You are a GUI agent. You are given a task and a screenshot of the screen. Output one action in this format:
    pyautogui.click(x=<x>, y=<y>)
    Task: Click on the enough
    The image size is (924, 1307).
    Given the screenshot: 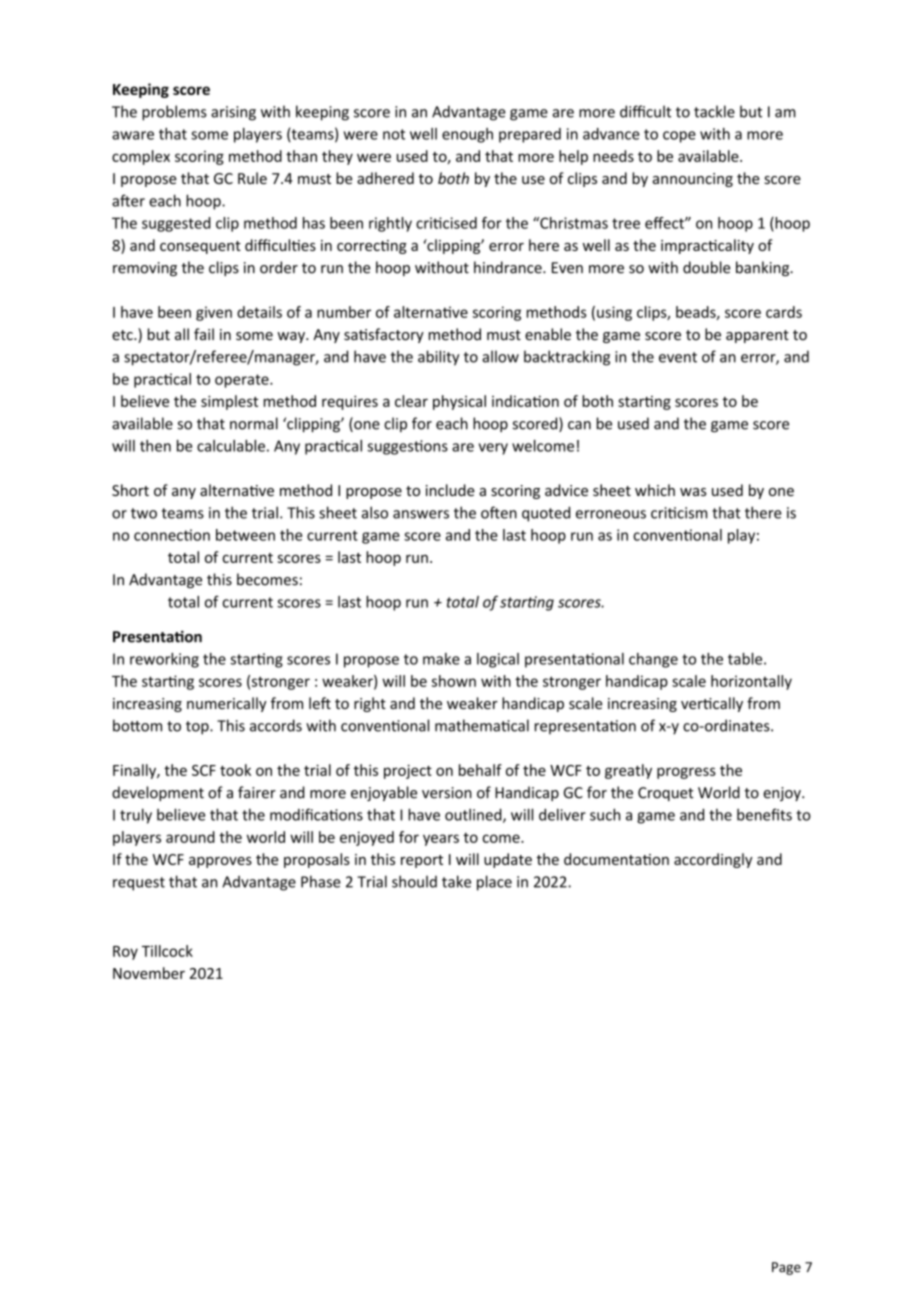 What is the action you would take?
    pyautogui.click(x=467, y=135)
